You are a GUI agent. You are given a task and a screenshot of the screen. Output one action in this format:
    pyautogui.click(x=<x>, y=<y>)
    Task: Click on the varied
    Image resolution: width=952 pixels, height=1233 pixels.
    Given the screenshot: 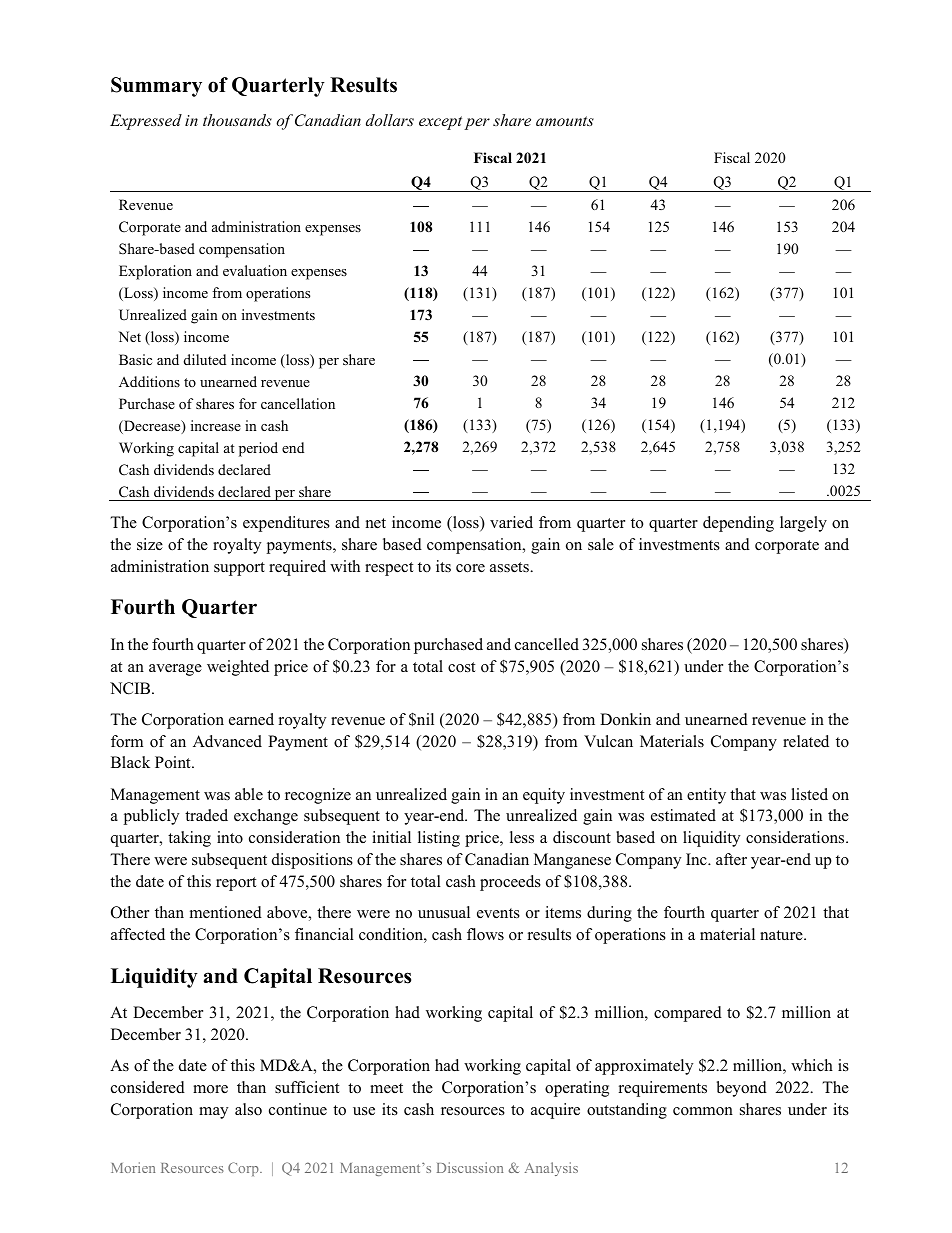 What is the action you would take?
    pyautogui.click(x=511, y=522)
